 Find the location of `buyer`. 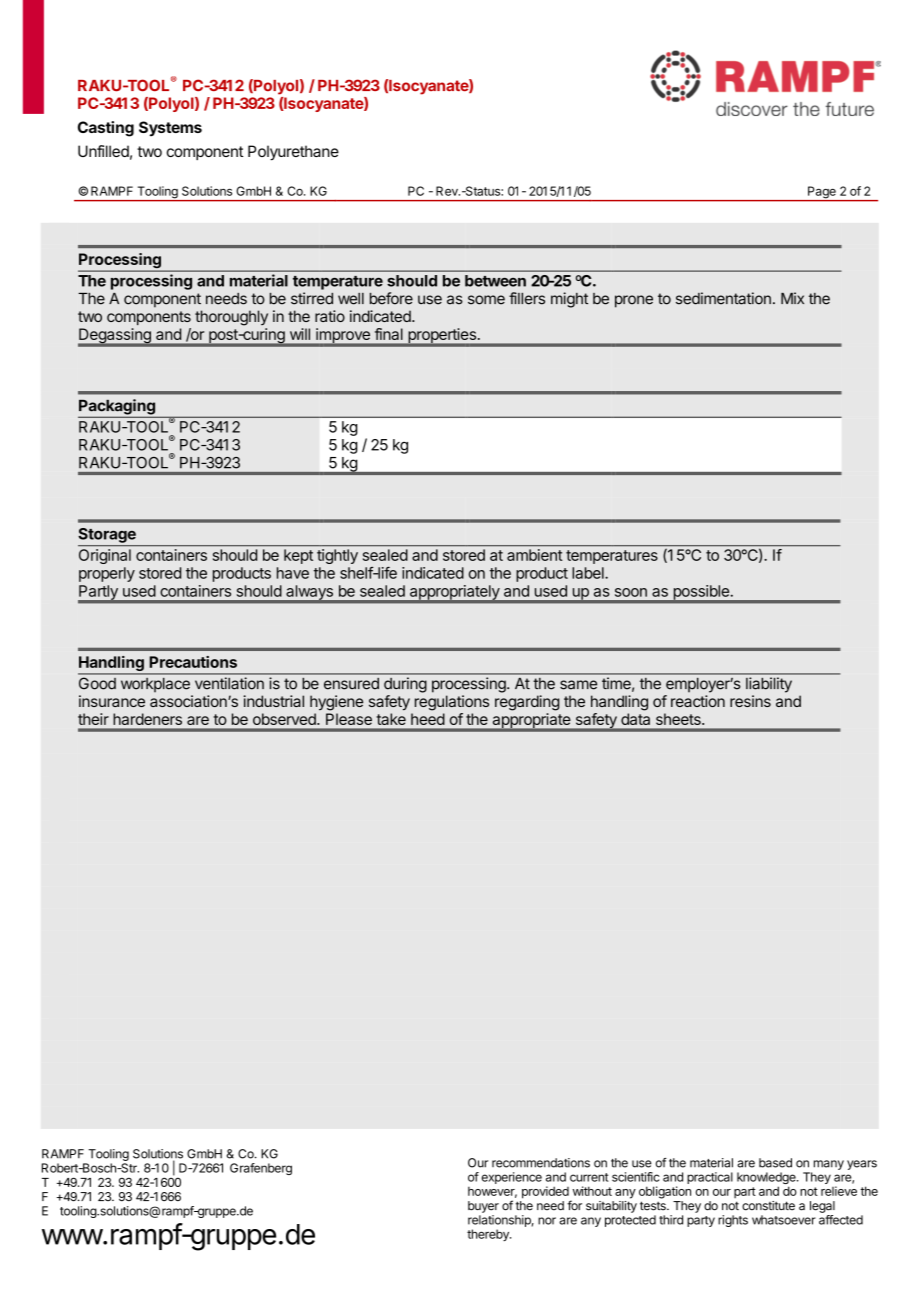

buyer is located at coordinates (483, 1207).
